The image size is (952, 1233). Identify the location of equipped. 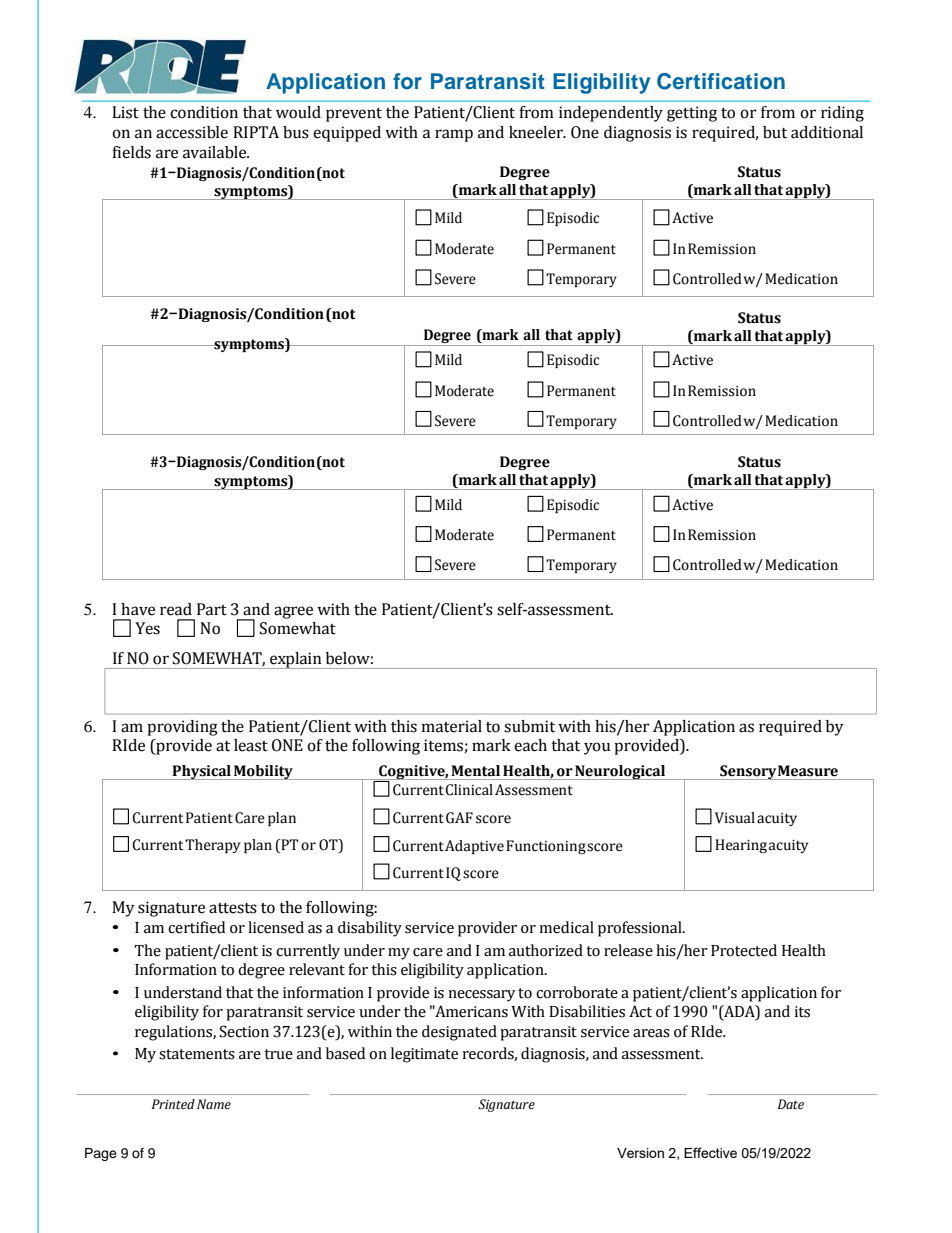
(347, 134).
